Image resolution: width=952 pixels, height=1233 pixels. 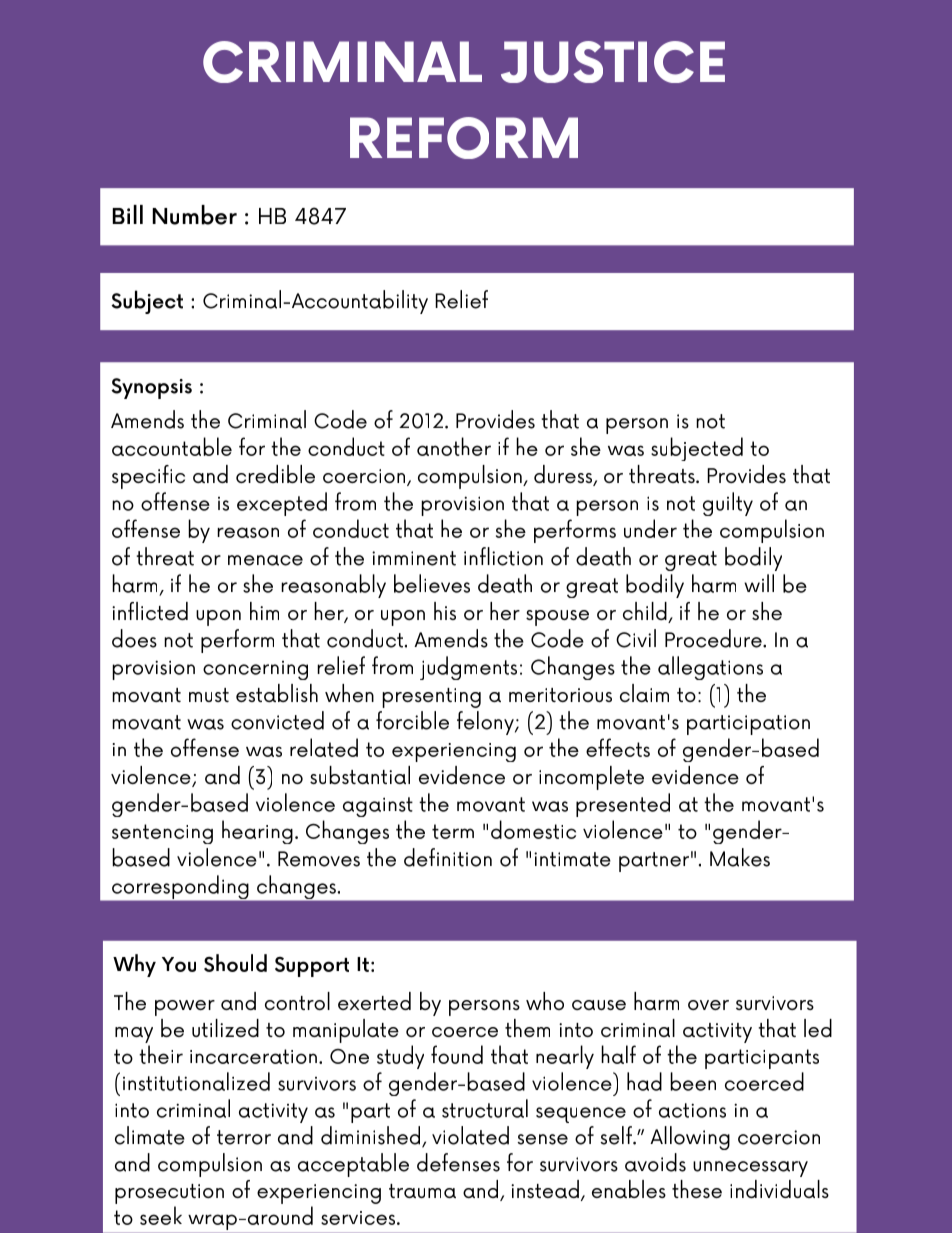 I want to click on who, so click(x=545, y=1001).
